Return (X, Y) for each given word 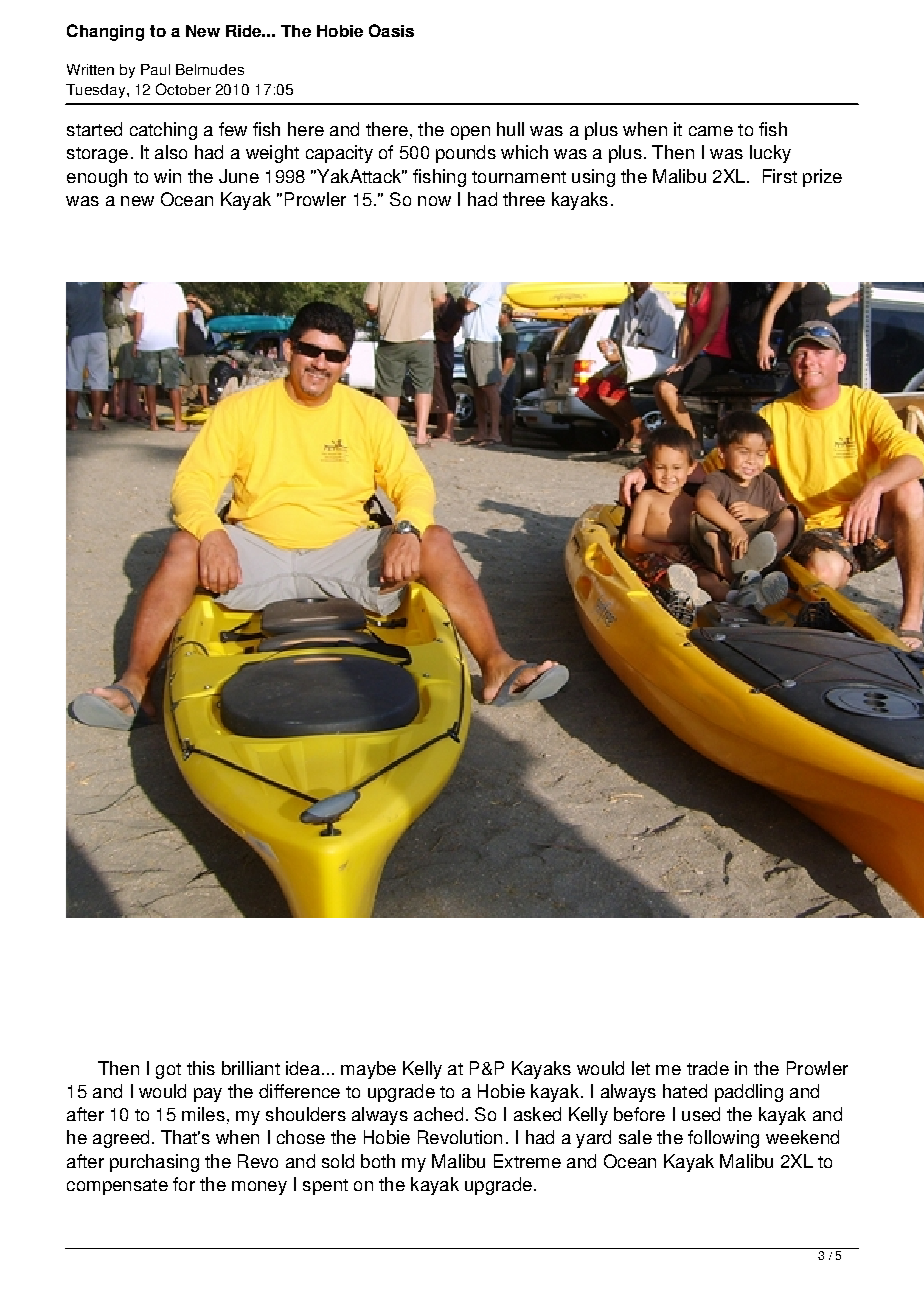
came (711, 131)
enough (97, 178)
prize (822, 178)
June (239, 176)
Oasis (391, 30)
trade (708, 1068)
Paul (155, 69)
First (780, 176)
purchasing (154, 1163)
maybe (368, 1070)
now (434, 201)
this (201, 1068)
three (524, 199)
